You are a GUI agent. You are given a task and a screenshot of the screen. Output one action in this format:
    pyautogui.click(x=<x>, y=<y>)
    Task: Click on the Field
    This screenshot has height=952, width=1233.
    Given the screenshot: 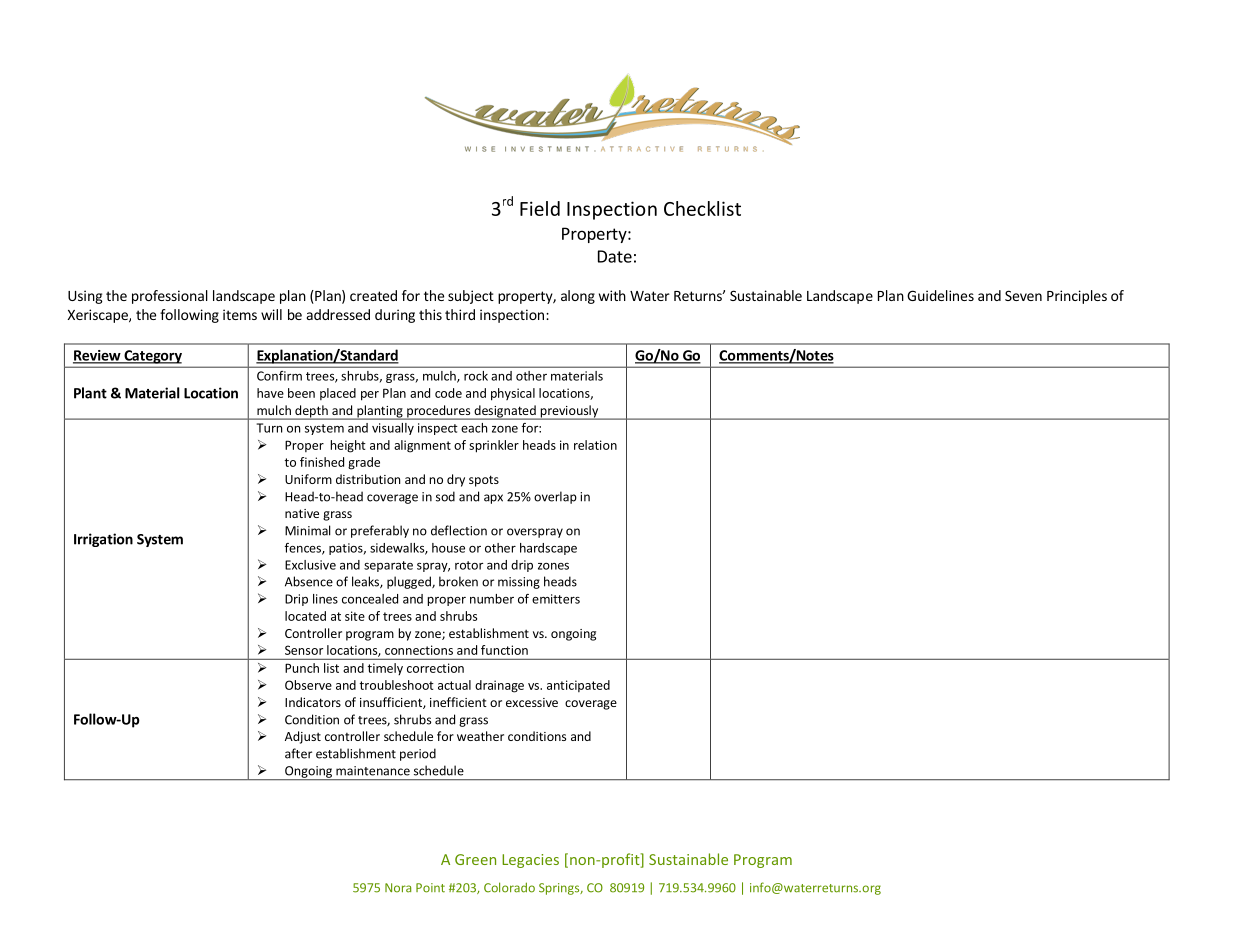 What is the action you would take?
    pyautogui.click(x=540, y=208)
